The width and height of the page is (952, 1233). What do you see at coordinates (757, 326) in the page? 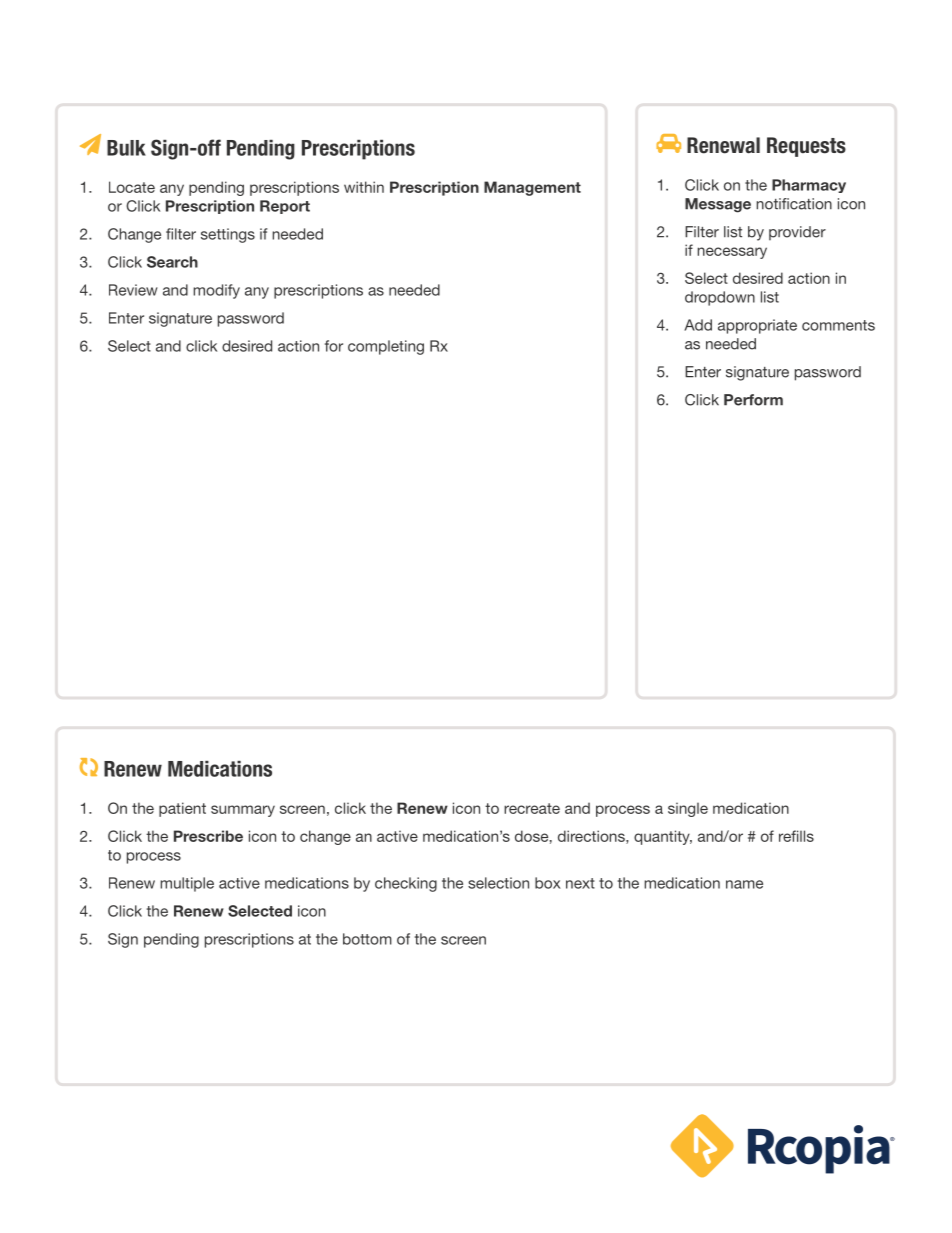
I see `appropriate` at bounding box center [757, 326].
